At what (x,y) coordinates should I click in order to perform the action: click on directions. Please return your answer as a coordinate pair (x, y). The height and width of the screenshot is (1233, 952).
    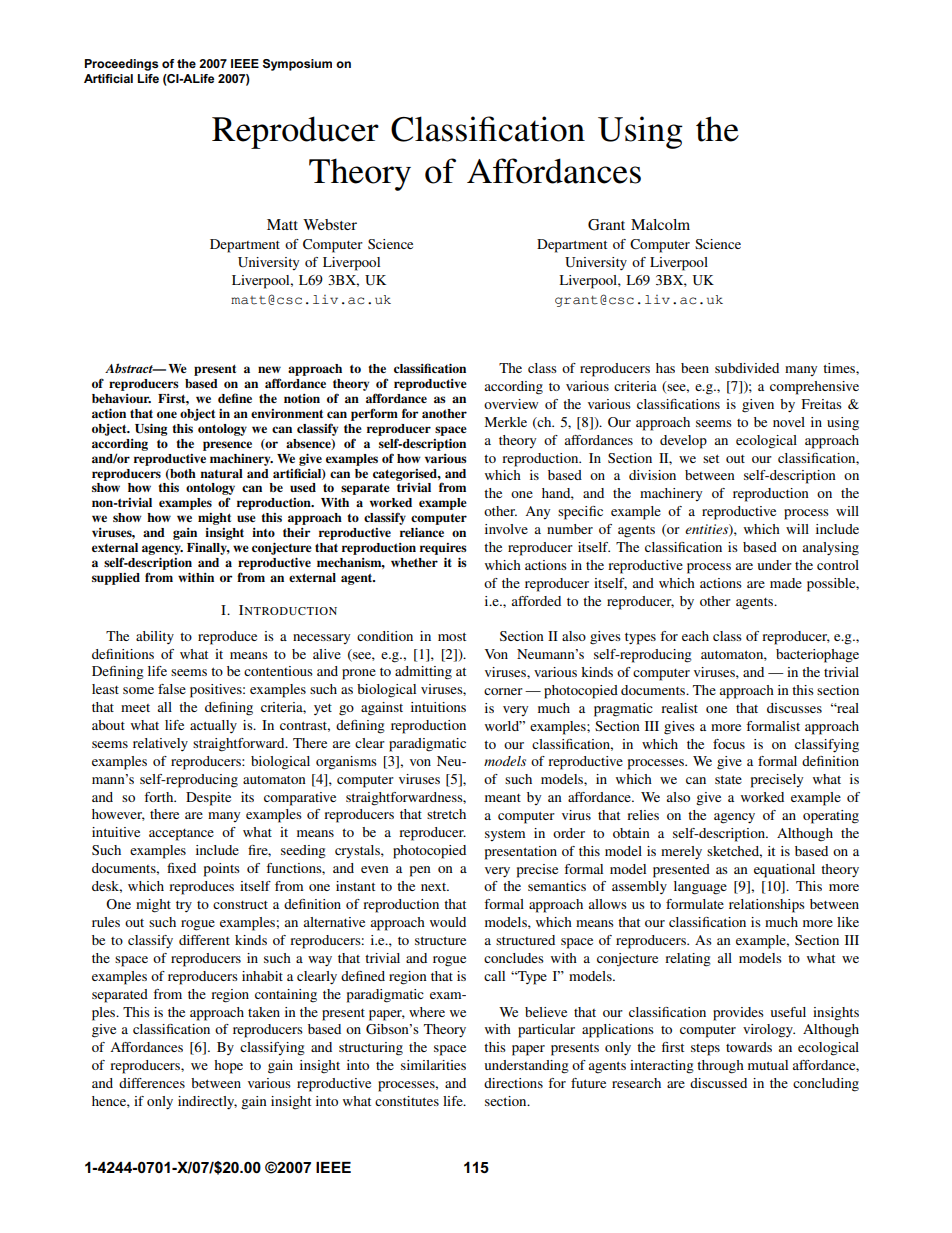
    Looking at the image, I should click on (513, 1083).
